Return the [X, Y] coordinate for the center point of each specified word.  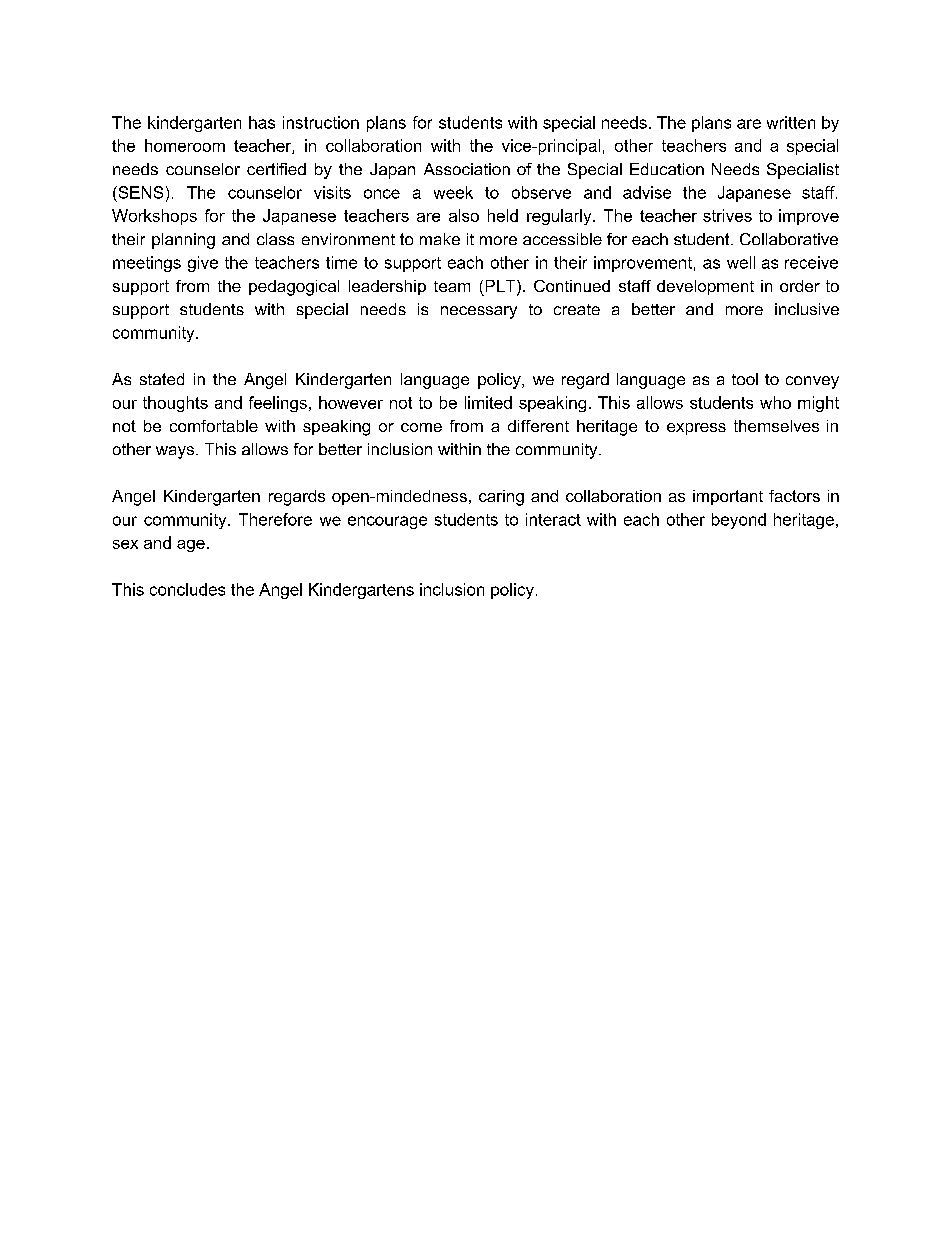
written [791, 122]
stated [162, 379]
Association [467, 169]
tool [745, 379]
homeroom [185, 145]
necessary [479, 312]
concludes [187, 589]
